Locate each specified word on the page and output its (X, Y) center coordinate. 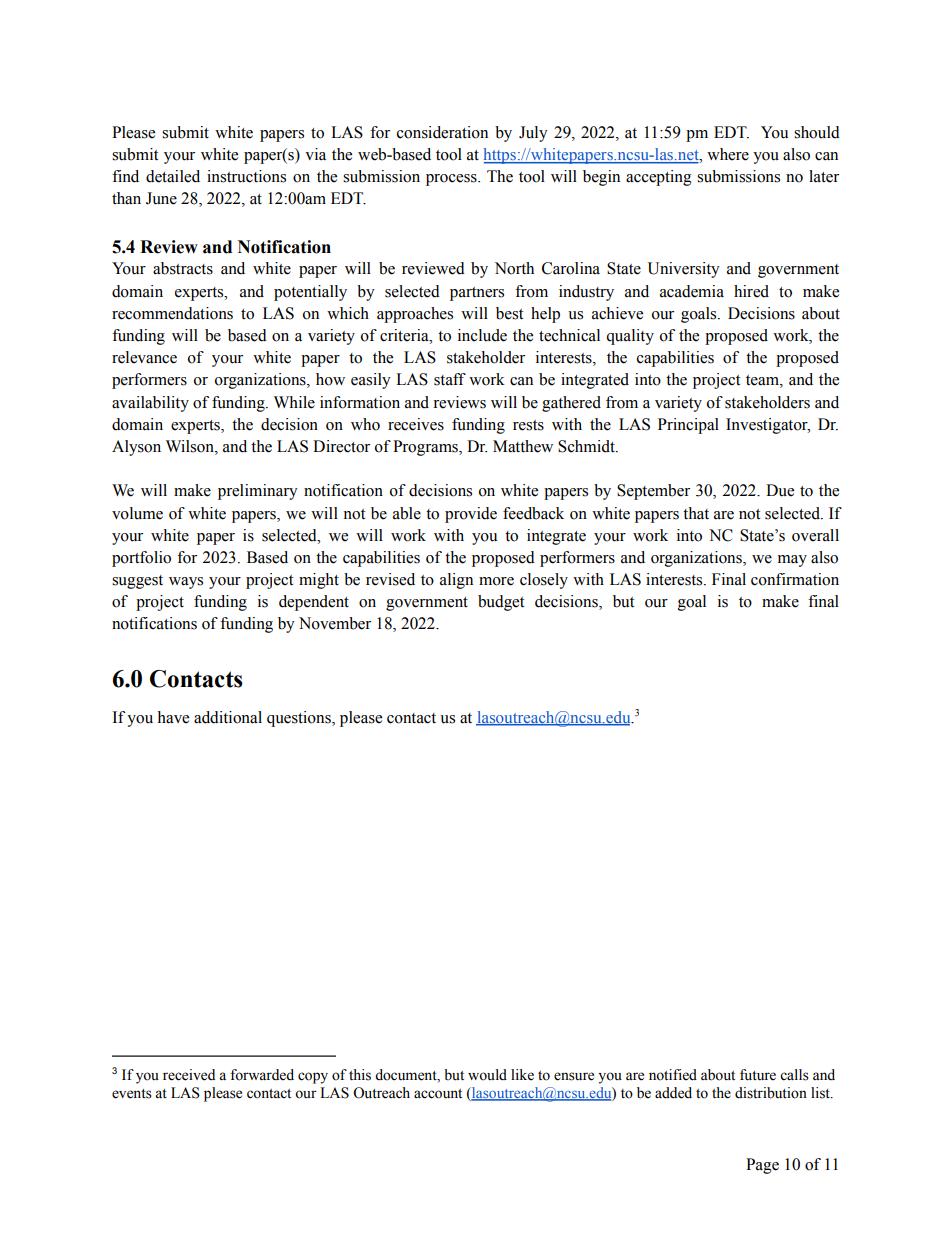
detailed (173, 176)
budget (501, 603)
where (728, 154)
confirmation (795, 579)
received (189, 1075)
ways (186, 583)
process (452, 180)
